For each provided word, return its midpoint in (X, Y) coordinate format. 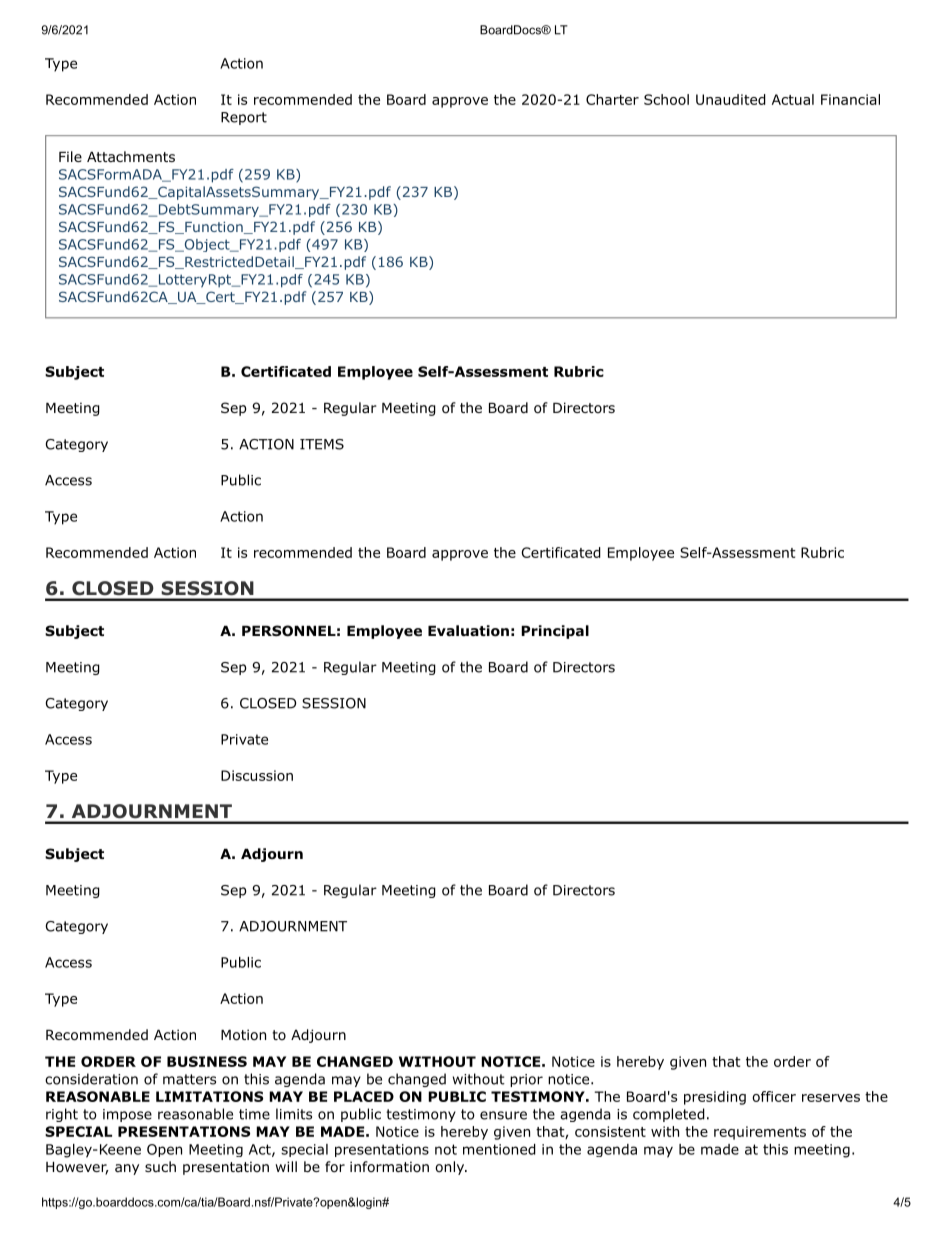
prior (526, 1080)
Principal (555, 632)
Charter (612, 99)
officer (774, 1096)
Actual (793, 99)
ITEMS (322, 444)
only (450, 1168)
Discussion (257, 775)
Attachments (131, 156)
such (160, 1166)
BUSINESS (207, 1061)
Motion (243, 1035)
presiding (715, 1098)
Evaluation (468, 631)
